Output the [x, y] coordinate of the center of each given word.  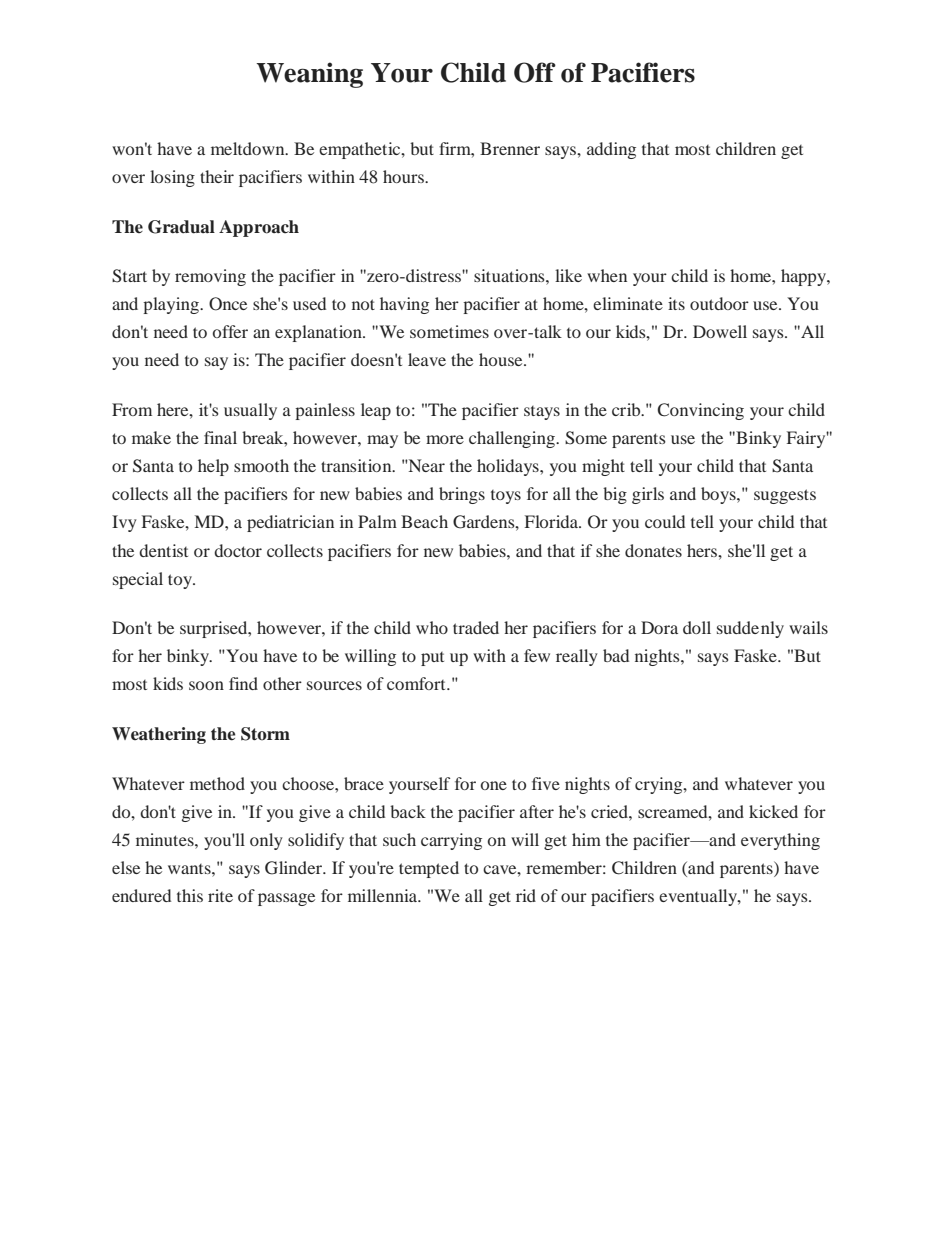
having [404, 305]
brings [462, 495]
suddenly [750, 629]
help [213, 467]
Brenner [510, 148]
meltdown [249, 148]
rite [220, 895]
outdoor [719, 303]
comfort [417, 683]
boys [719, 495]
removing [210, 277]
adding [611, 150]
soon [206, 685]
